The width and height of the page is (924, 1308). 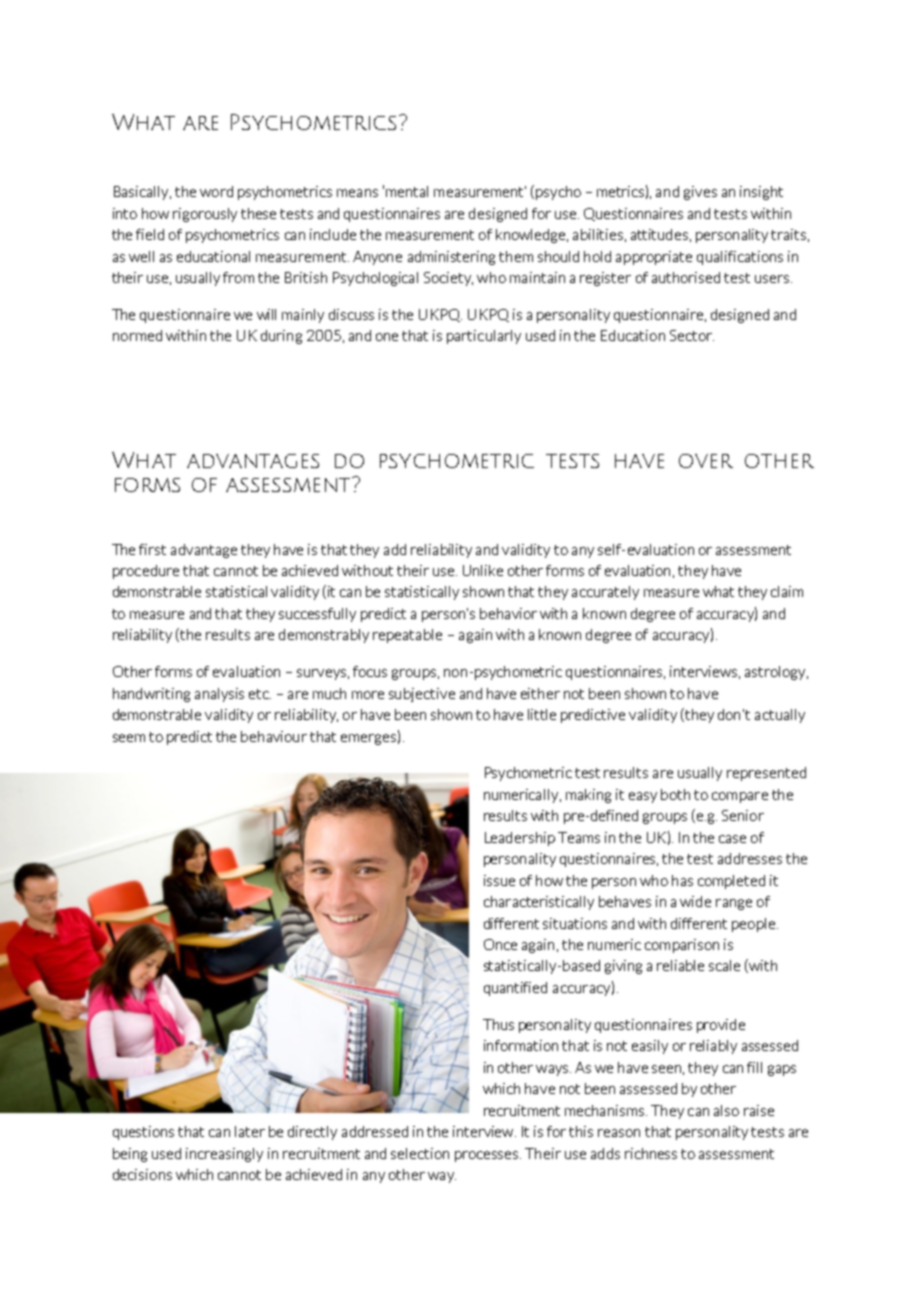 I want to click on Unlike, so click(x=483, y=570).
